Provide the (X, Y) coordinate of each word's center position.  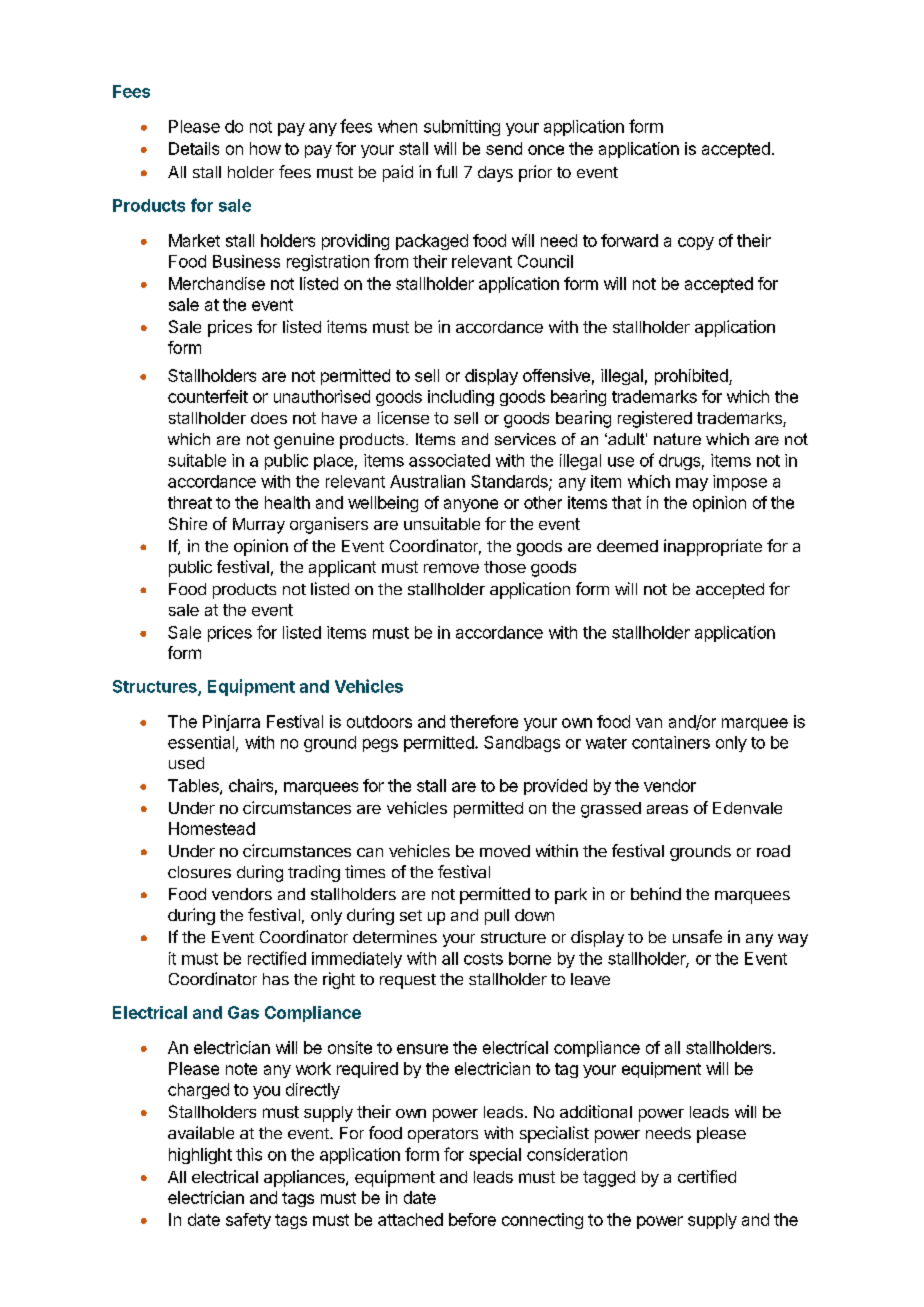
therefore (484, 721)
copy (696, 243)
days (495, 174)
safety (248, 1221)
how (265, 148)
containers (671, 742)
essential (201, 742)
